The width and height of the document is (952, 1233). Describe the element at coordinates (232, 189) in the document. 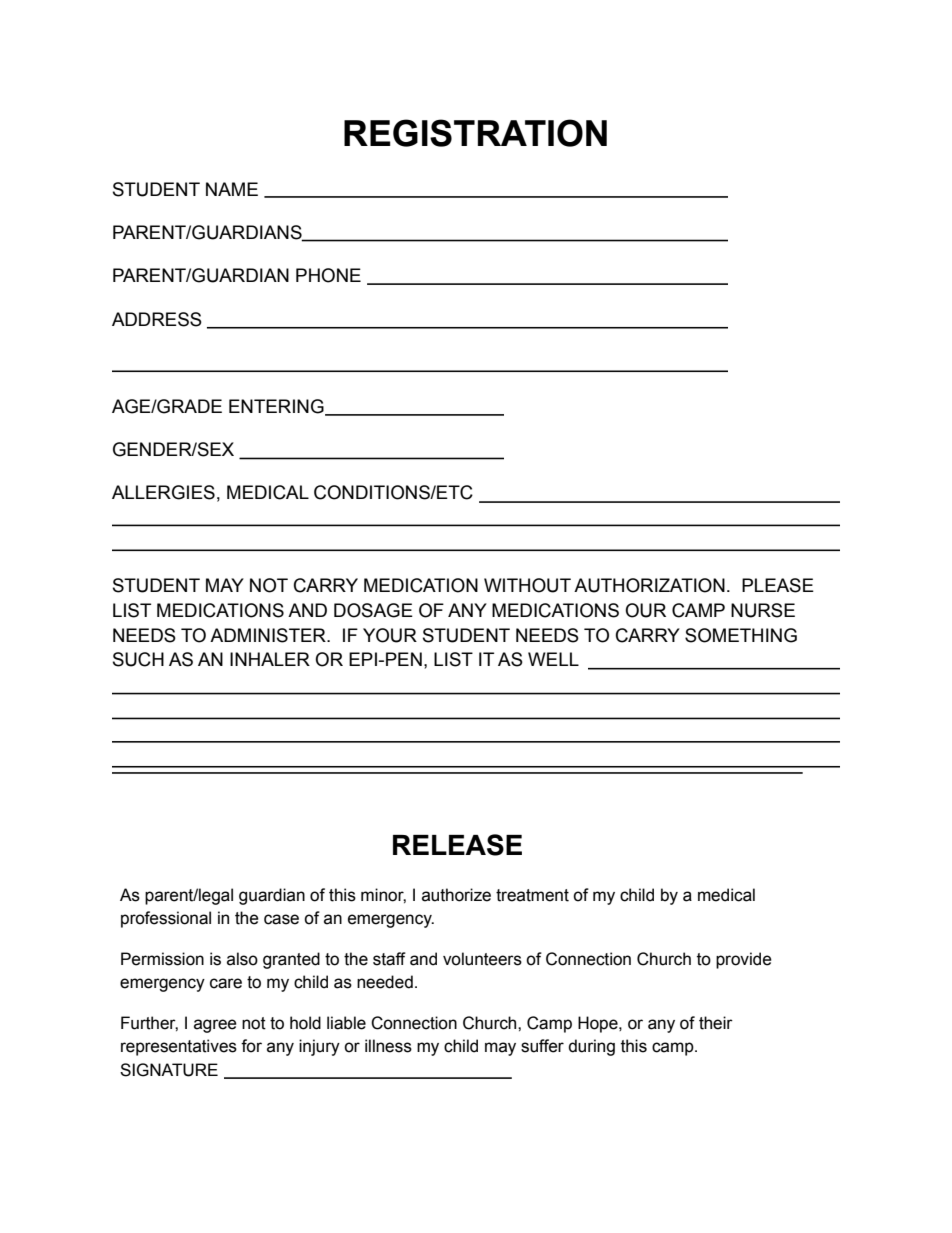

I see `NAME` at that location.
